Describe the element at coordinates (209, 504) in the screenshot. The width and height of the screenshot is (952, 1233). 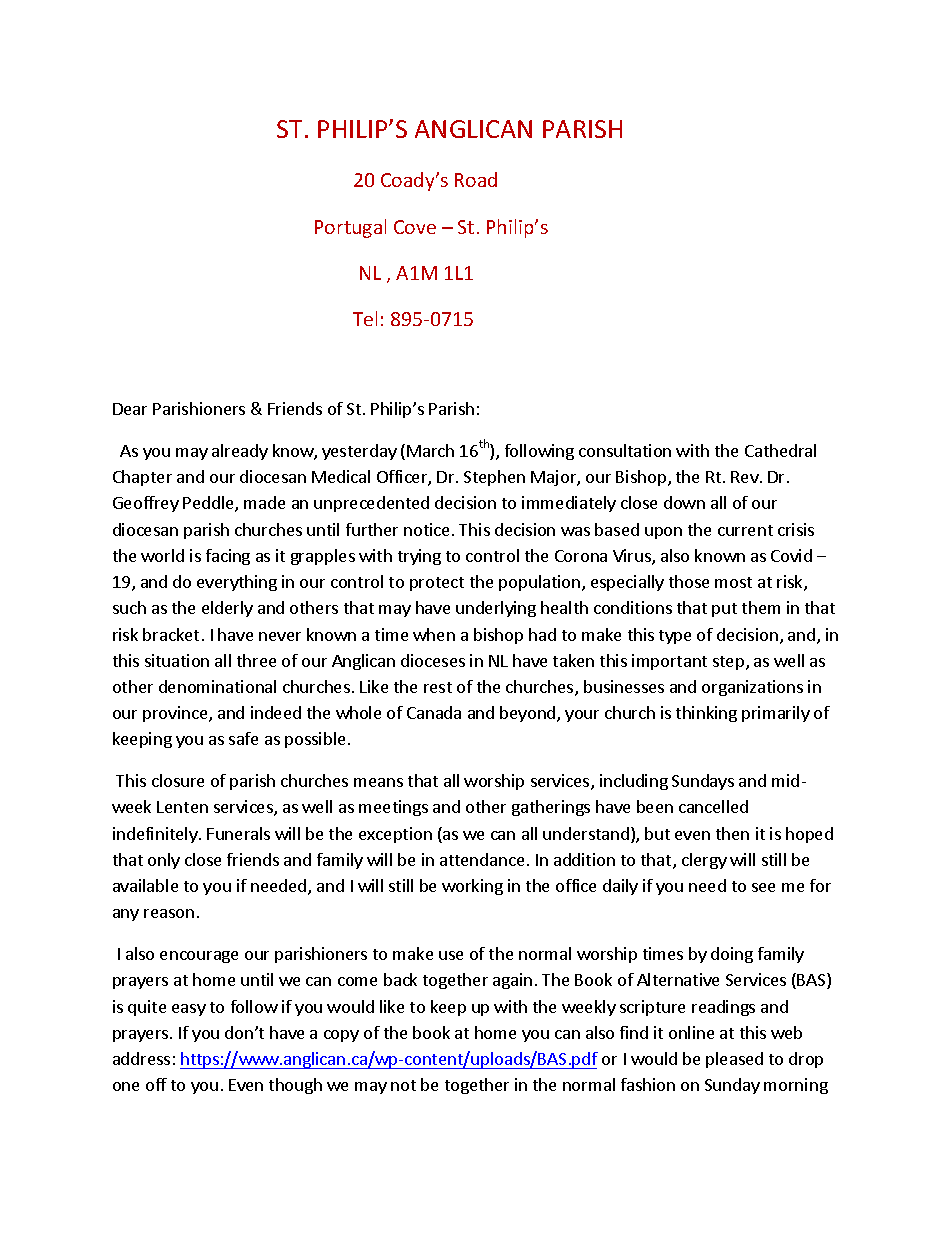
I see `Peddle` at that location.
